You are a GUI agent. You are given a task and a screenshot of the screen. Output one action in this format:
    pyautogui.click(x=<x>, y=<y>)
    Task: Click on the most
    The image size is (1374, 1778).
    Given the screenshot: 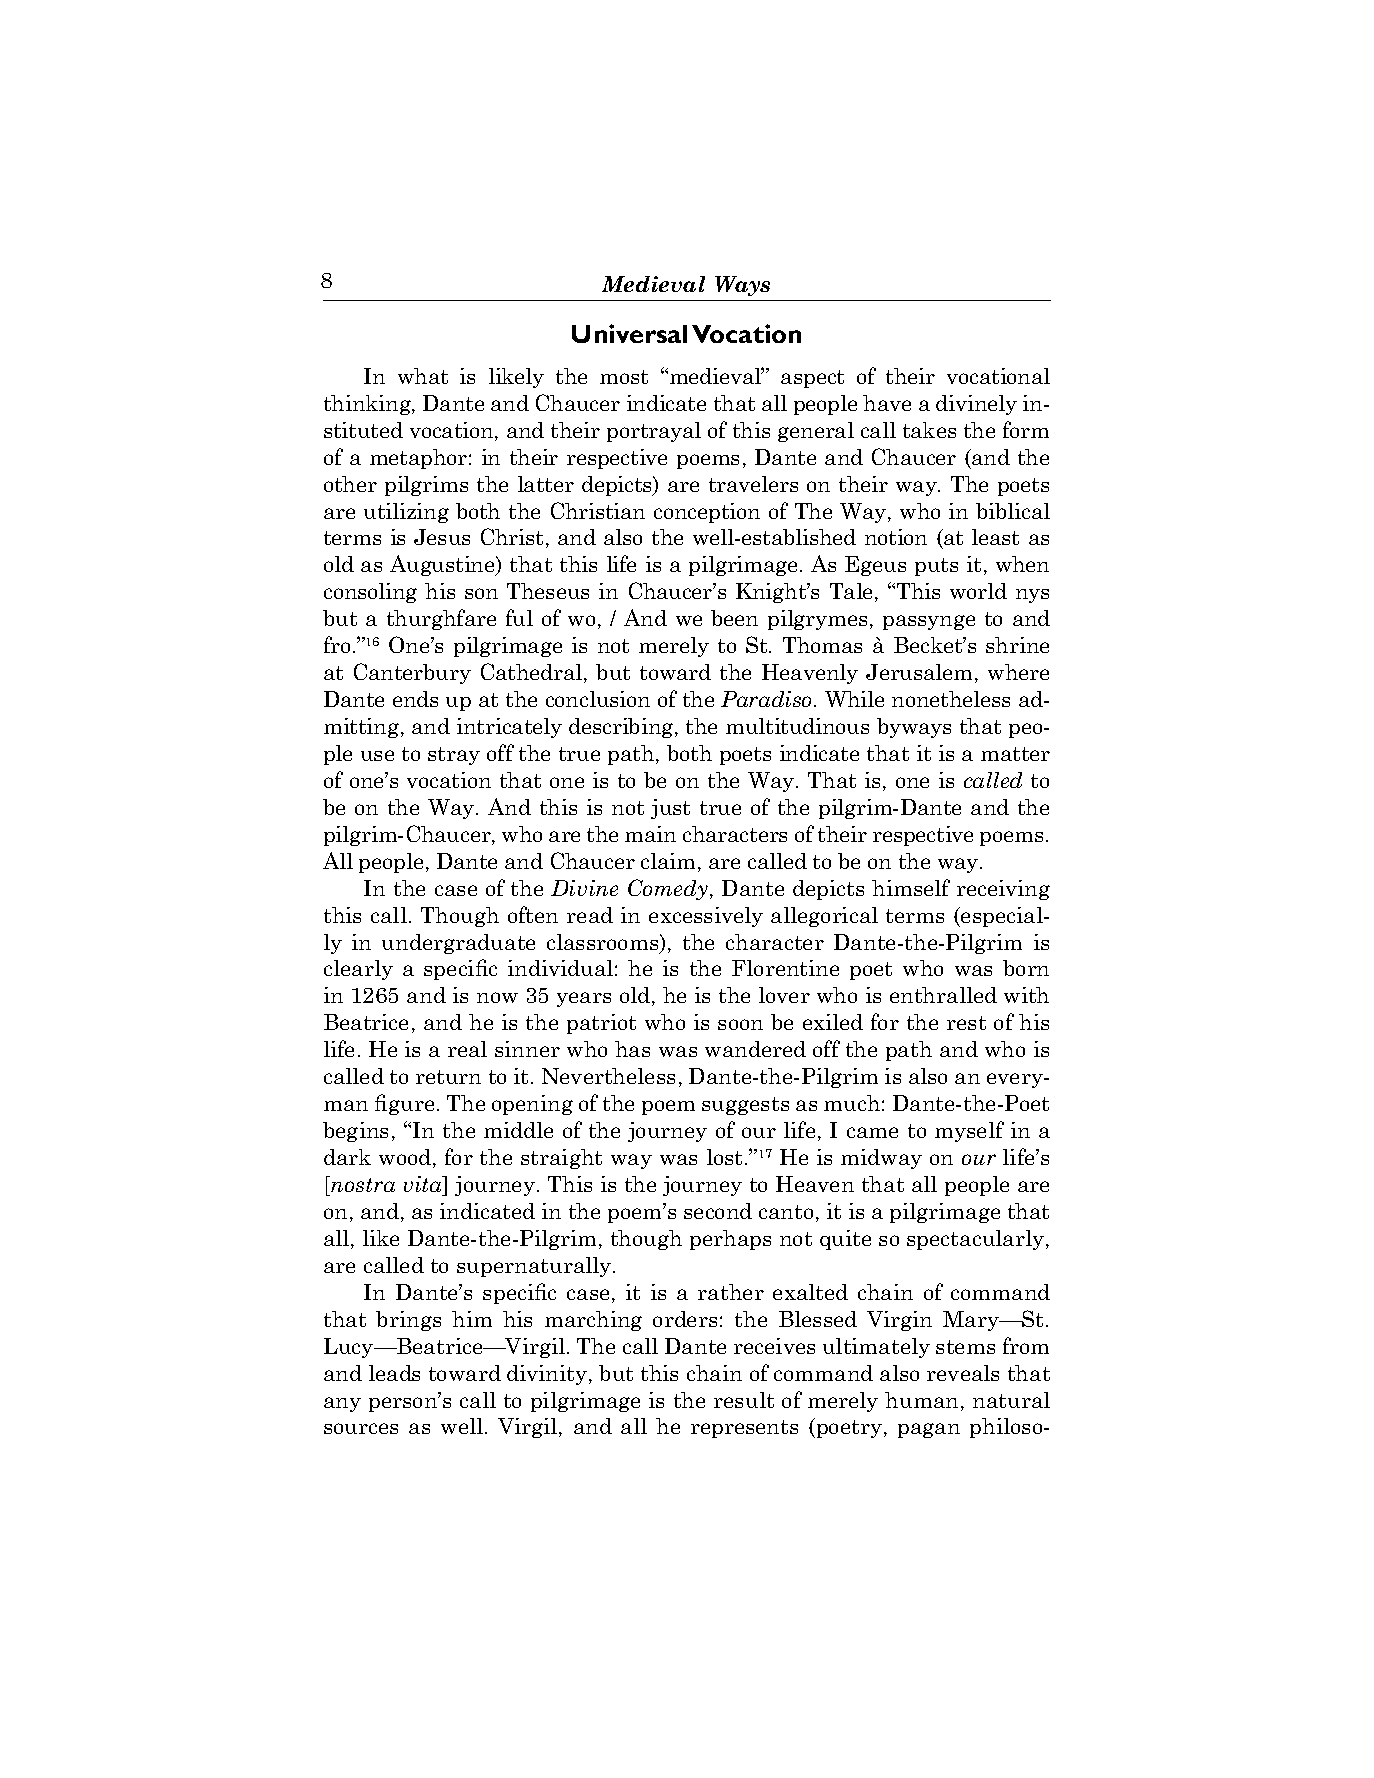 What is the action you would take?
    pyautogui.click(x=624, y=377)
